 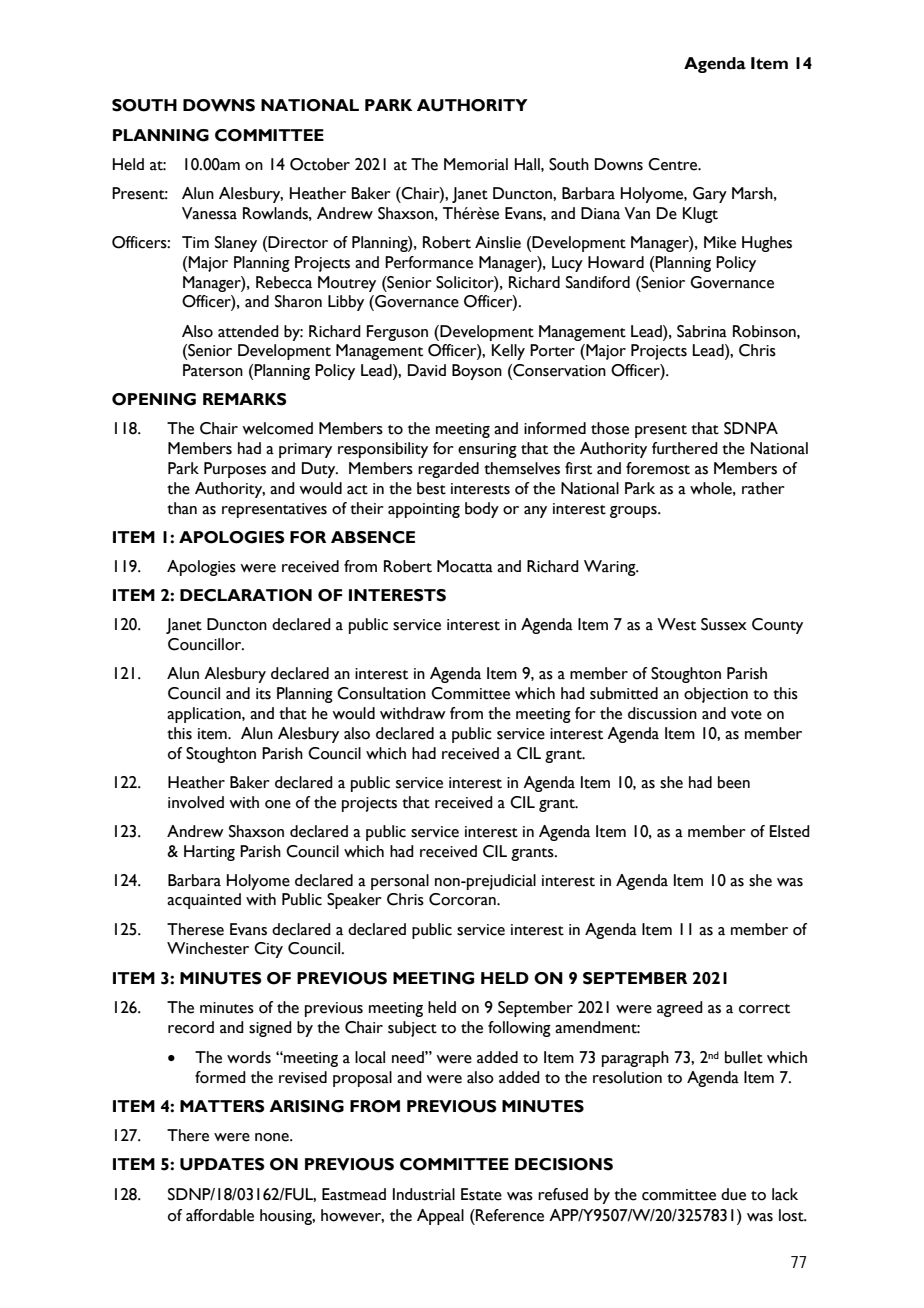 What do you see at coordinates (381, 693) in the screenshot?
I see `Consultation` at bounding box center [381, 693].
